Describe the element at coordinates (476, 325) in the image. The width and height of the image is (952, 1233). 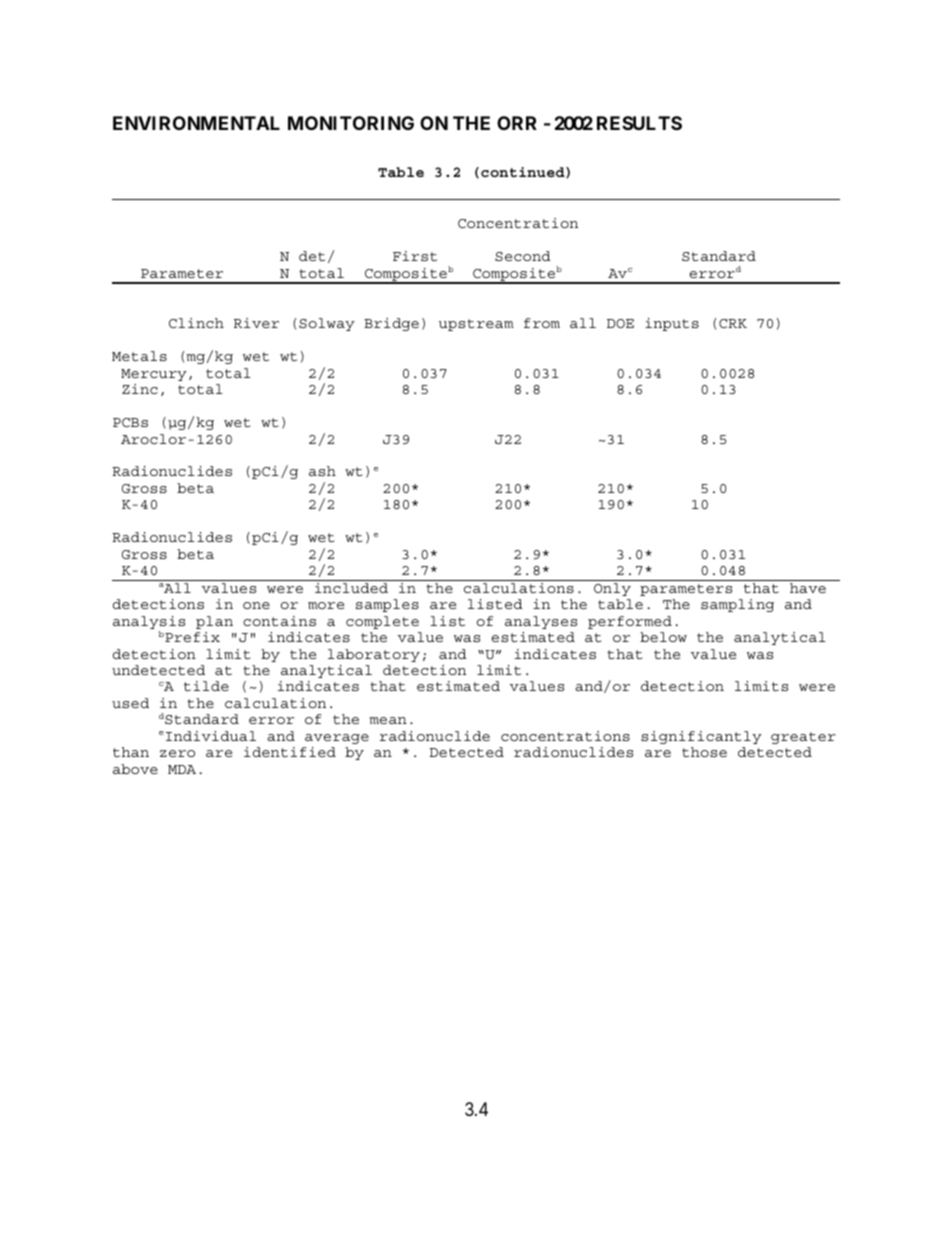
I see `upstream` at that location.
